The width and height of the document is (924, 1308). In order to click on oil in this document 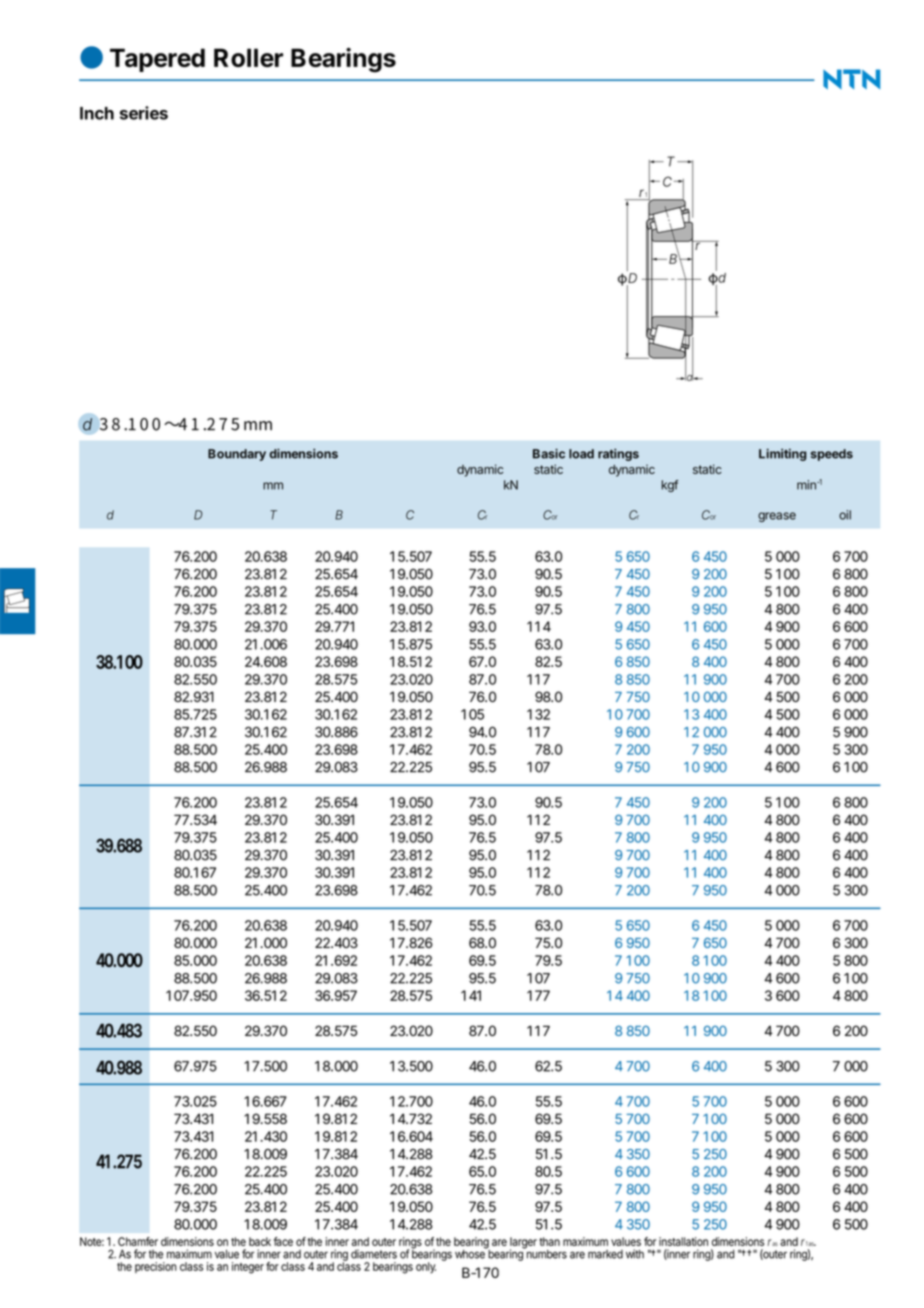, I will do `click(845, 515)`.
